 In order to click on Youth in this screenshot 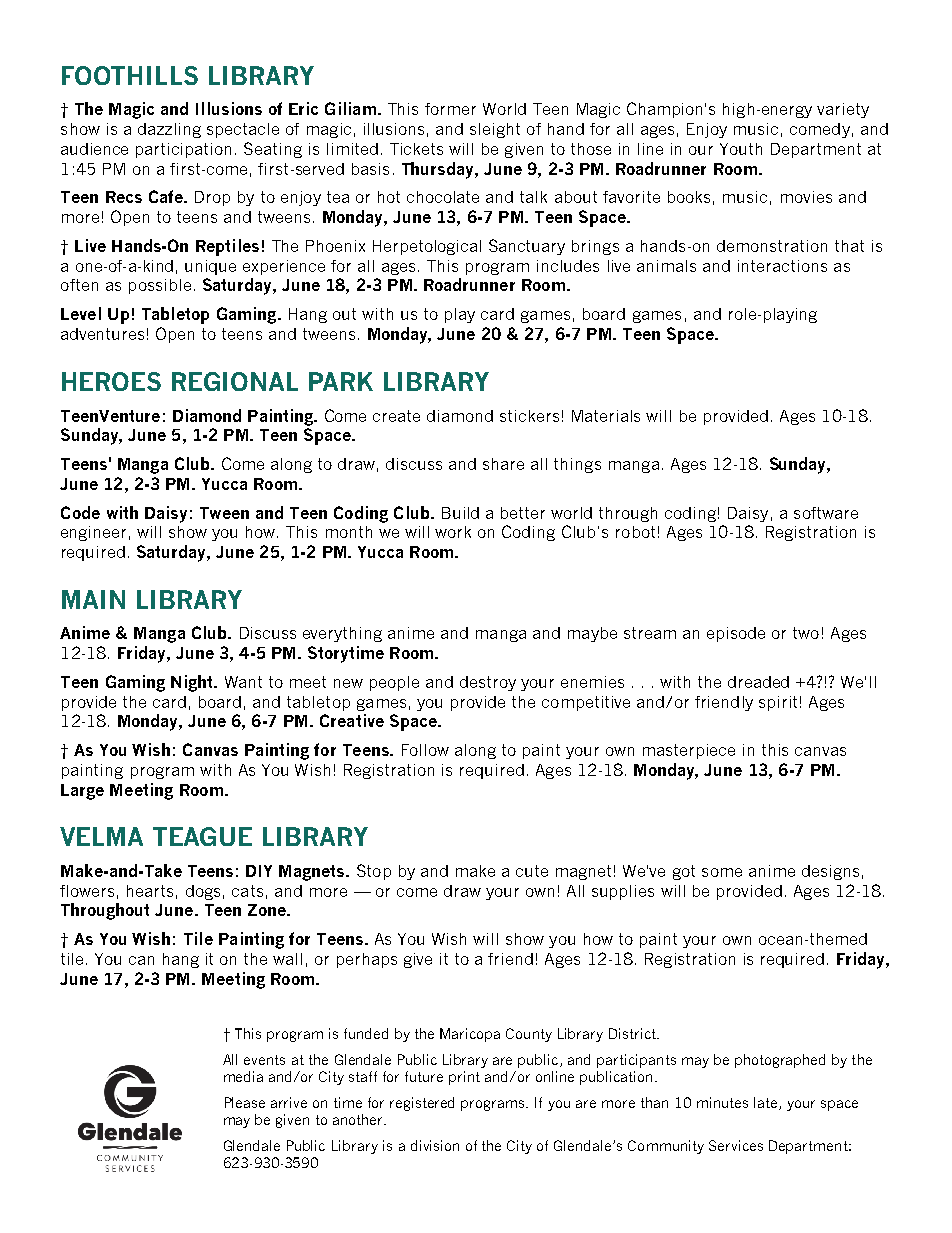, I will do `click(741, 149)`.
